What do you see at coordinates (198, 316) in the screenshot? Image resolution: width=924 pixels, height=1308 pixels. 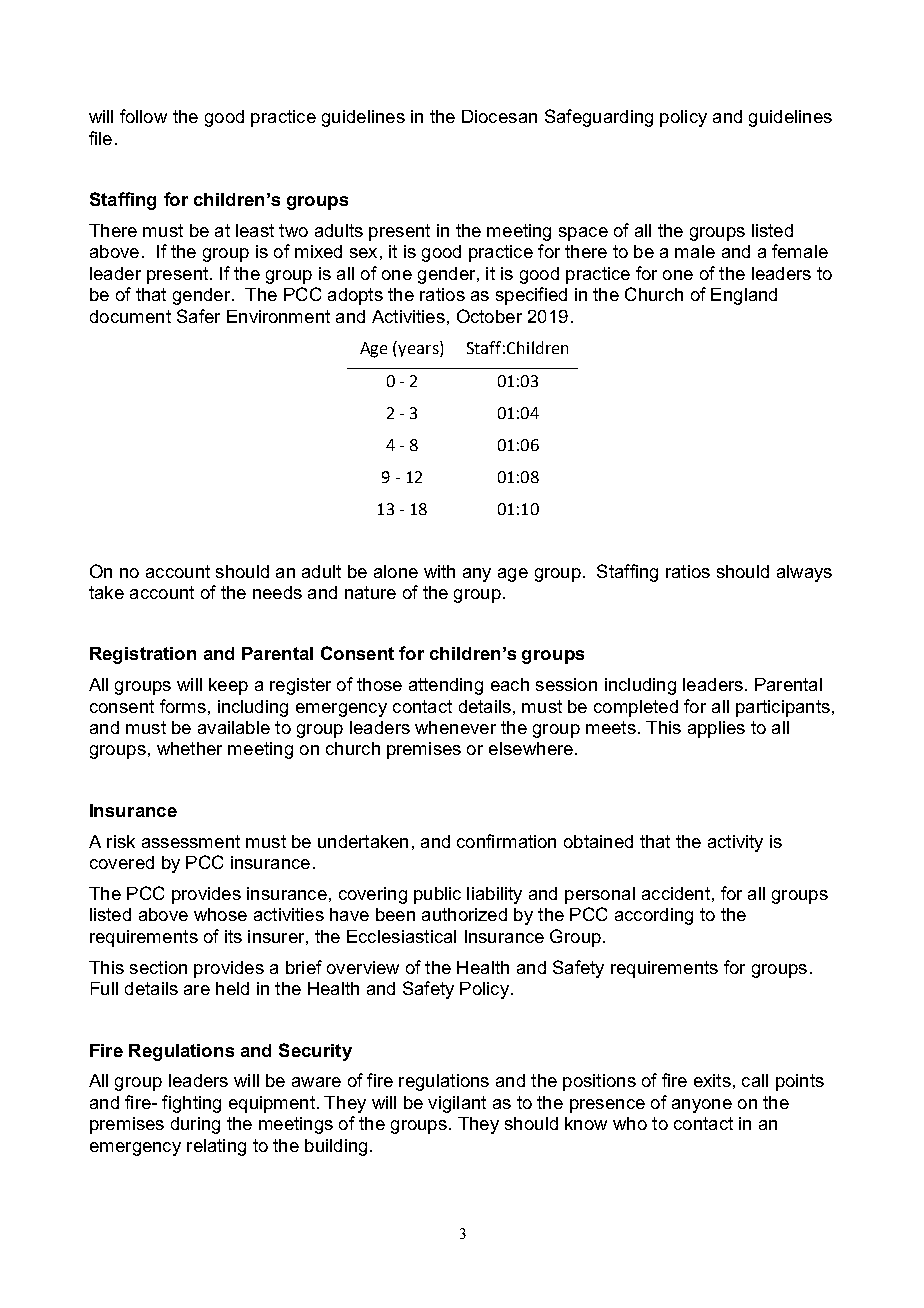 I see `Safer` at bounding box center [198, 316].
